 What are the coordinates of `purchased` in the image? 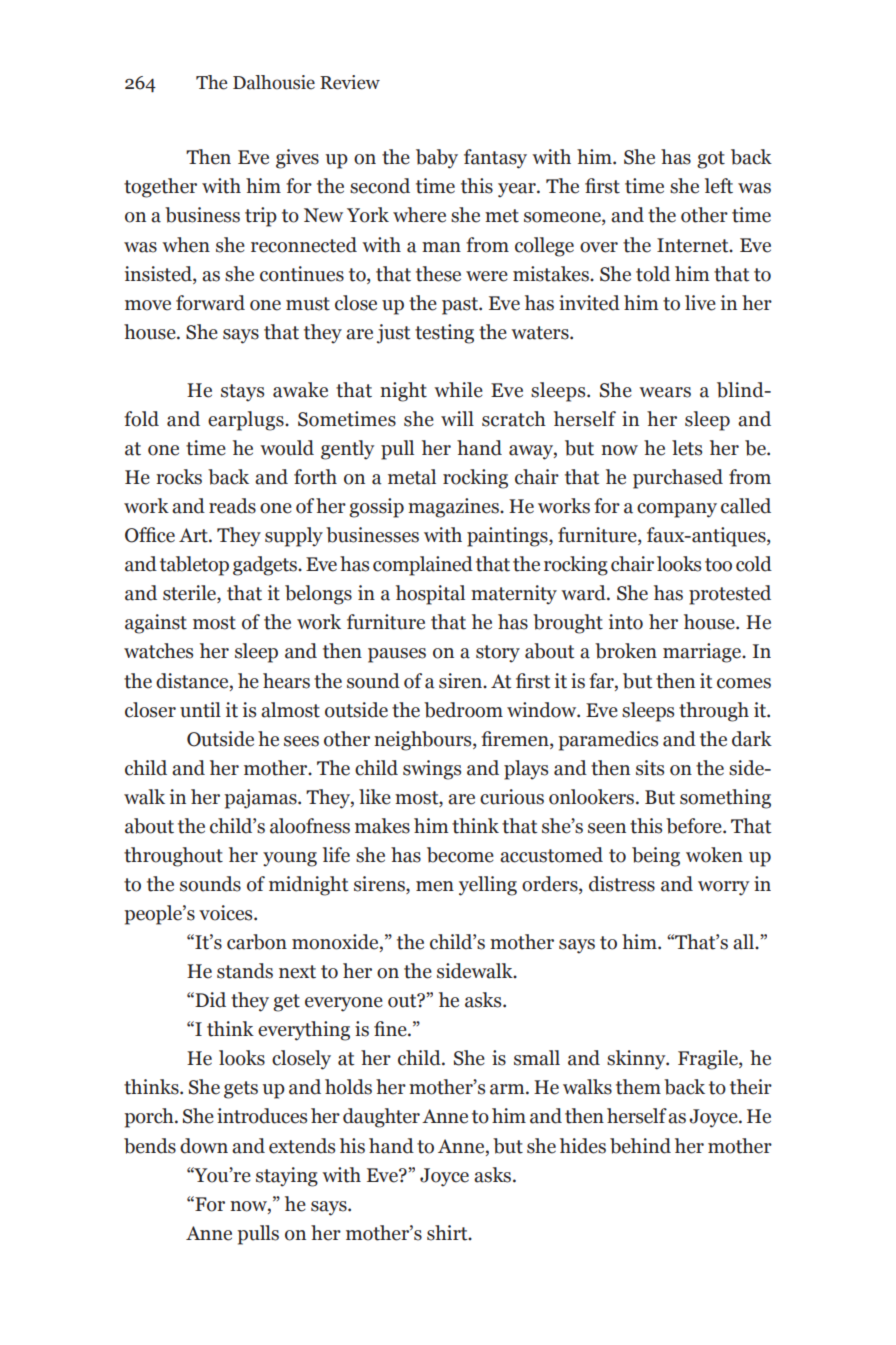 It's located at (678, 479).
